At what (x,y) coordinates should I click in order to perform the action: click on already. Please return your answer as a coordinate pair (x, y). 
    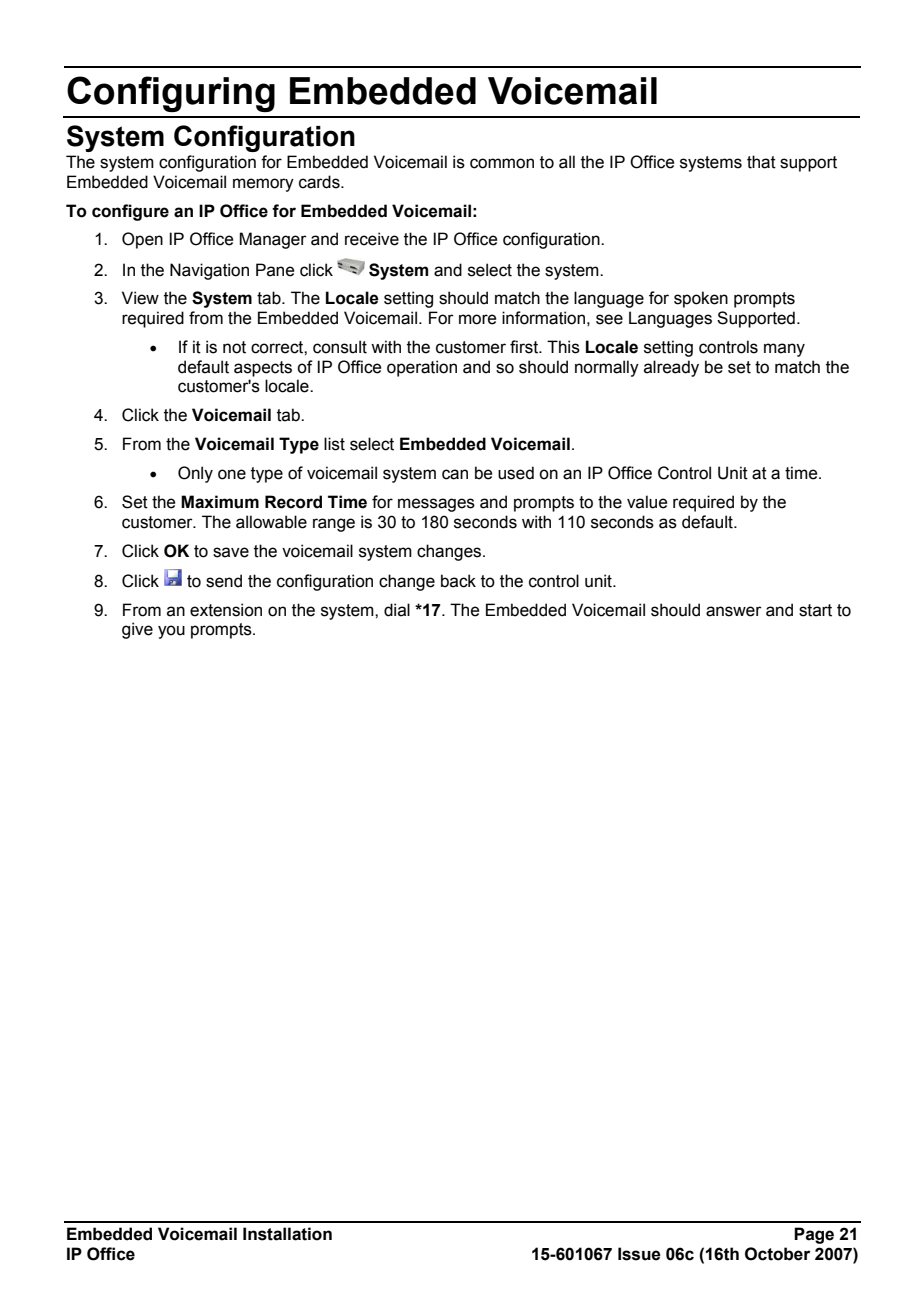
    Looking at the image, I should click on (671, 368).
